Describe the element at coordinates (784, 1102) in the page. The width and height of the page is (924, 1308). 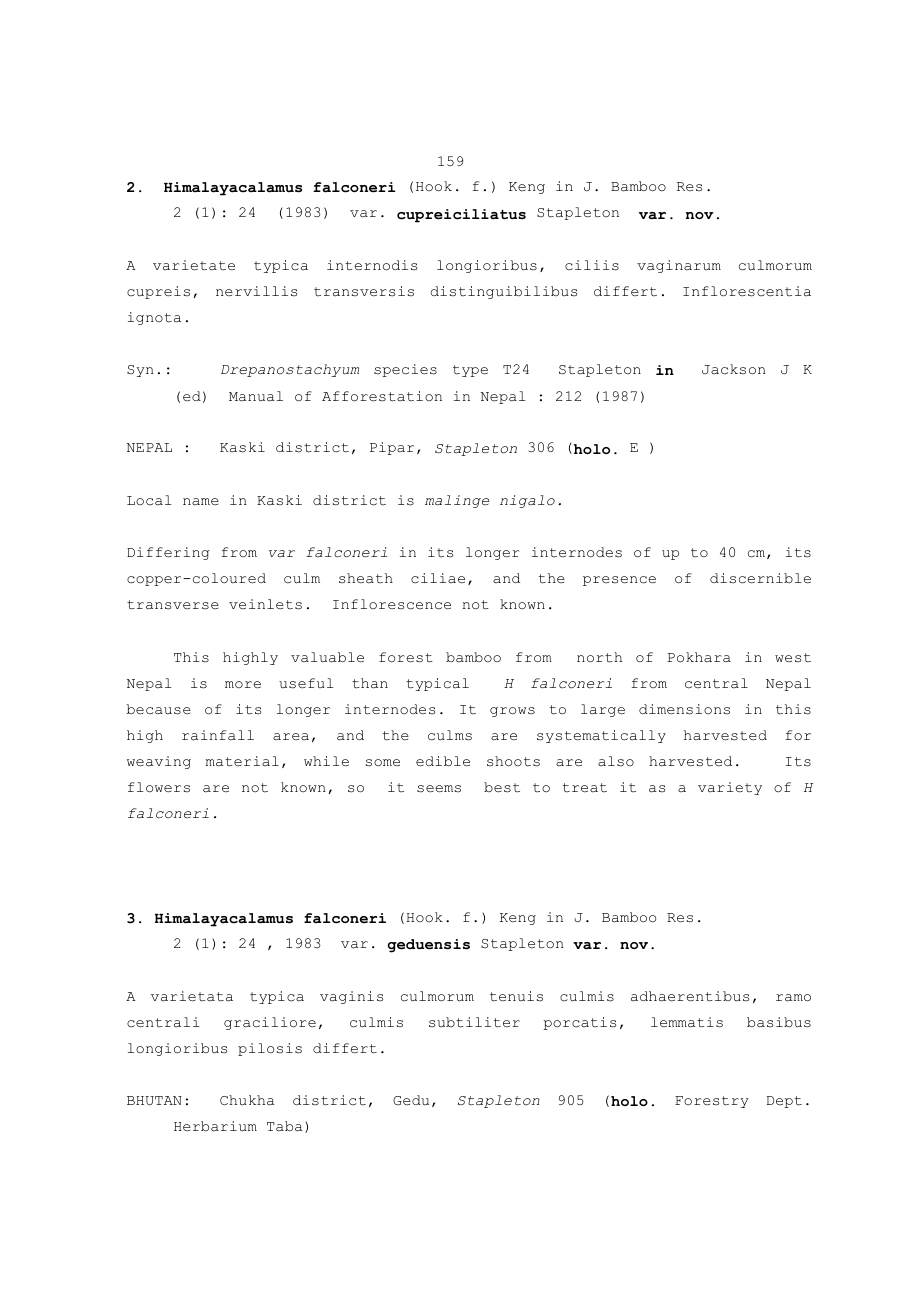
I see `Dept` at that location.
